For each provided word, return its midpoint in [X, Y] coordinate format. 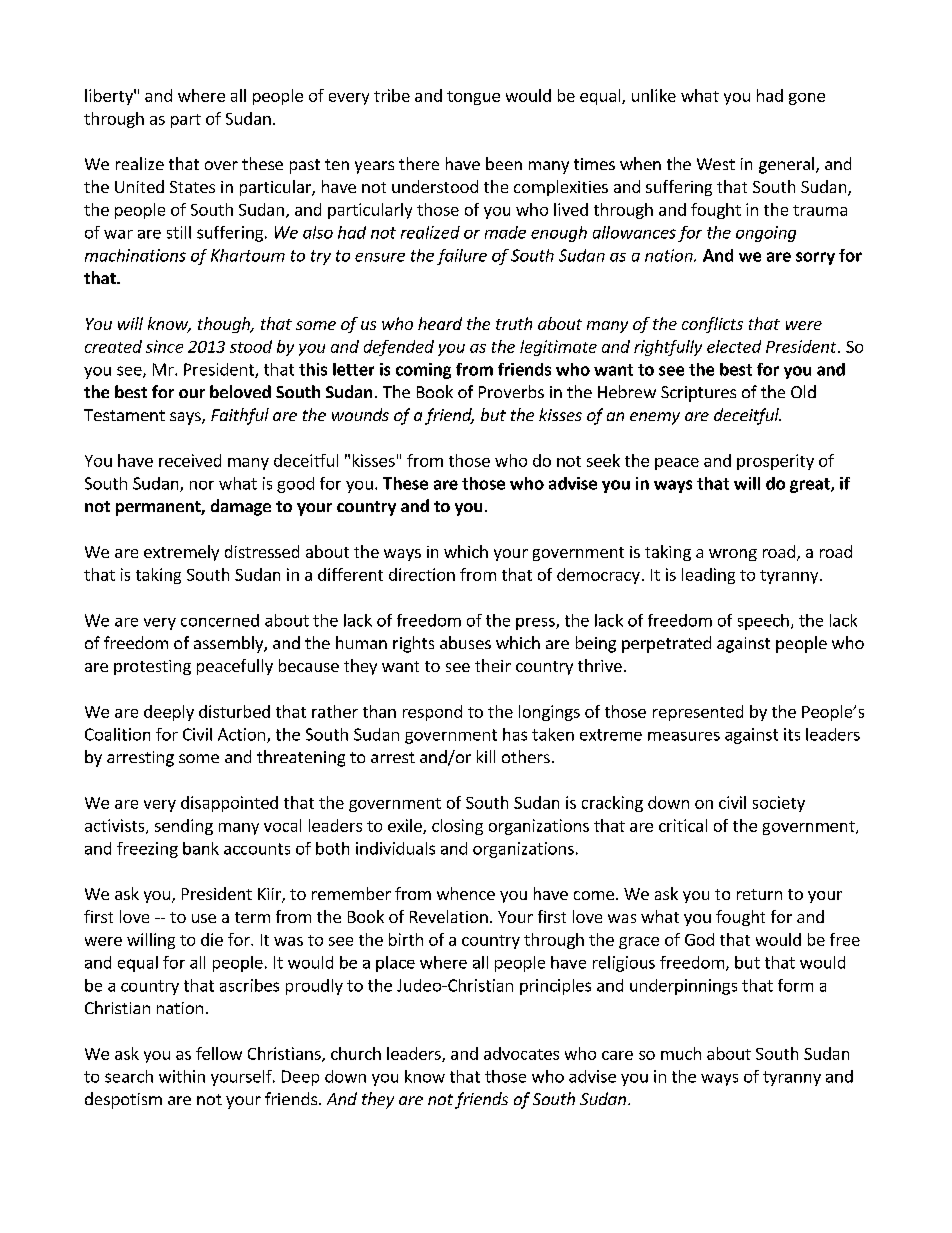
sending [184, 827]
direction [422, 574]
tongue [473, 98]
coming [423, 371]
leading [708, 576]
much [681, 1053]
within [182, 1076]
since [164, 346]
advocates [521, 1053]
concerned [220, 620]
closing [457, 827]
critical [683, 825]
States [192, 187]
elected [734, 346]
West [716, 164]
